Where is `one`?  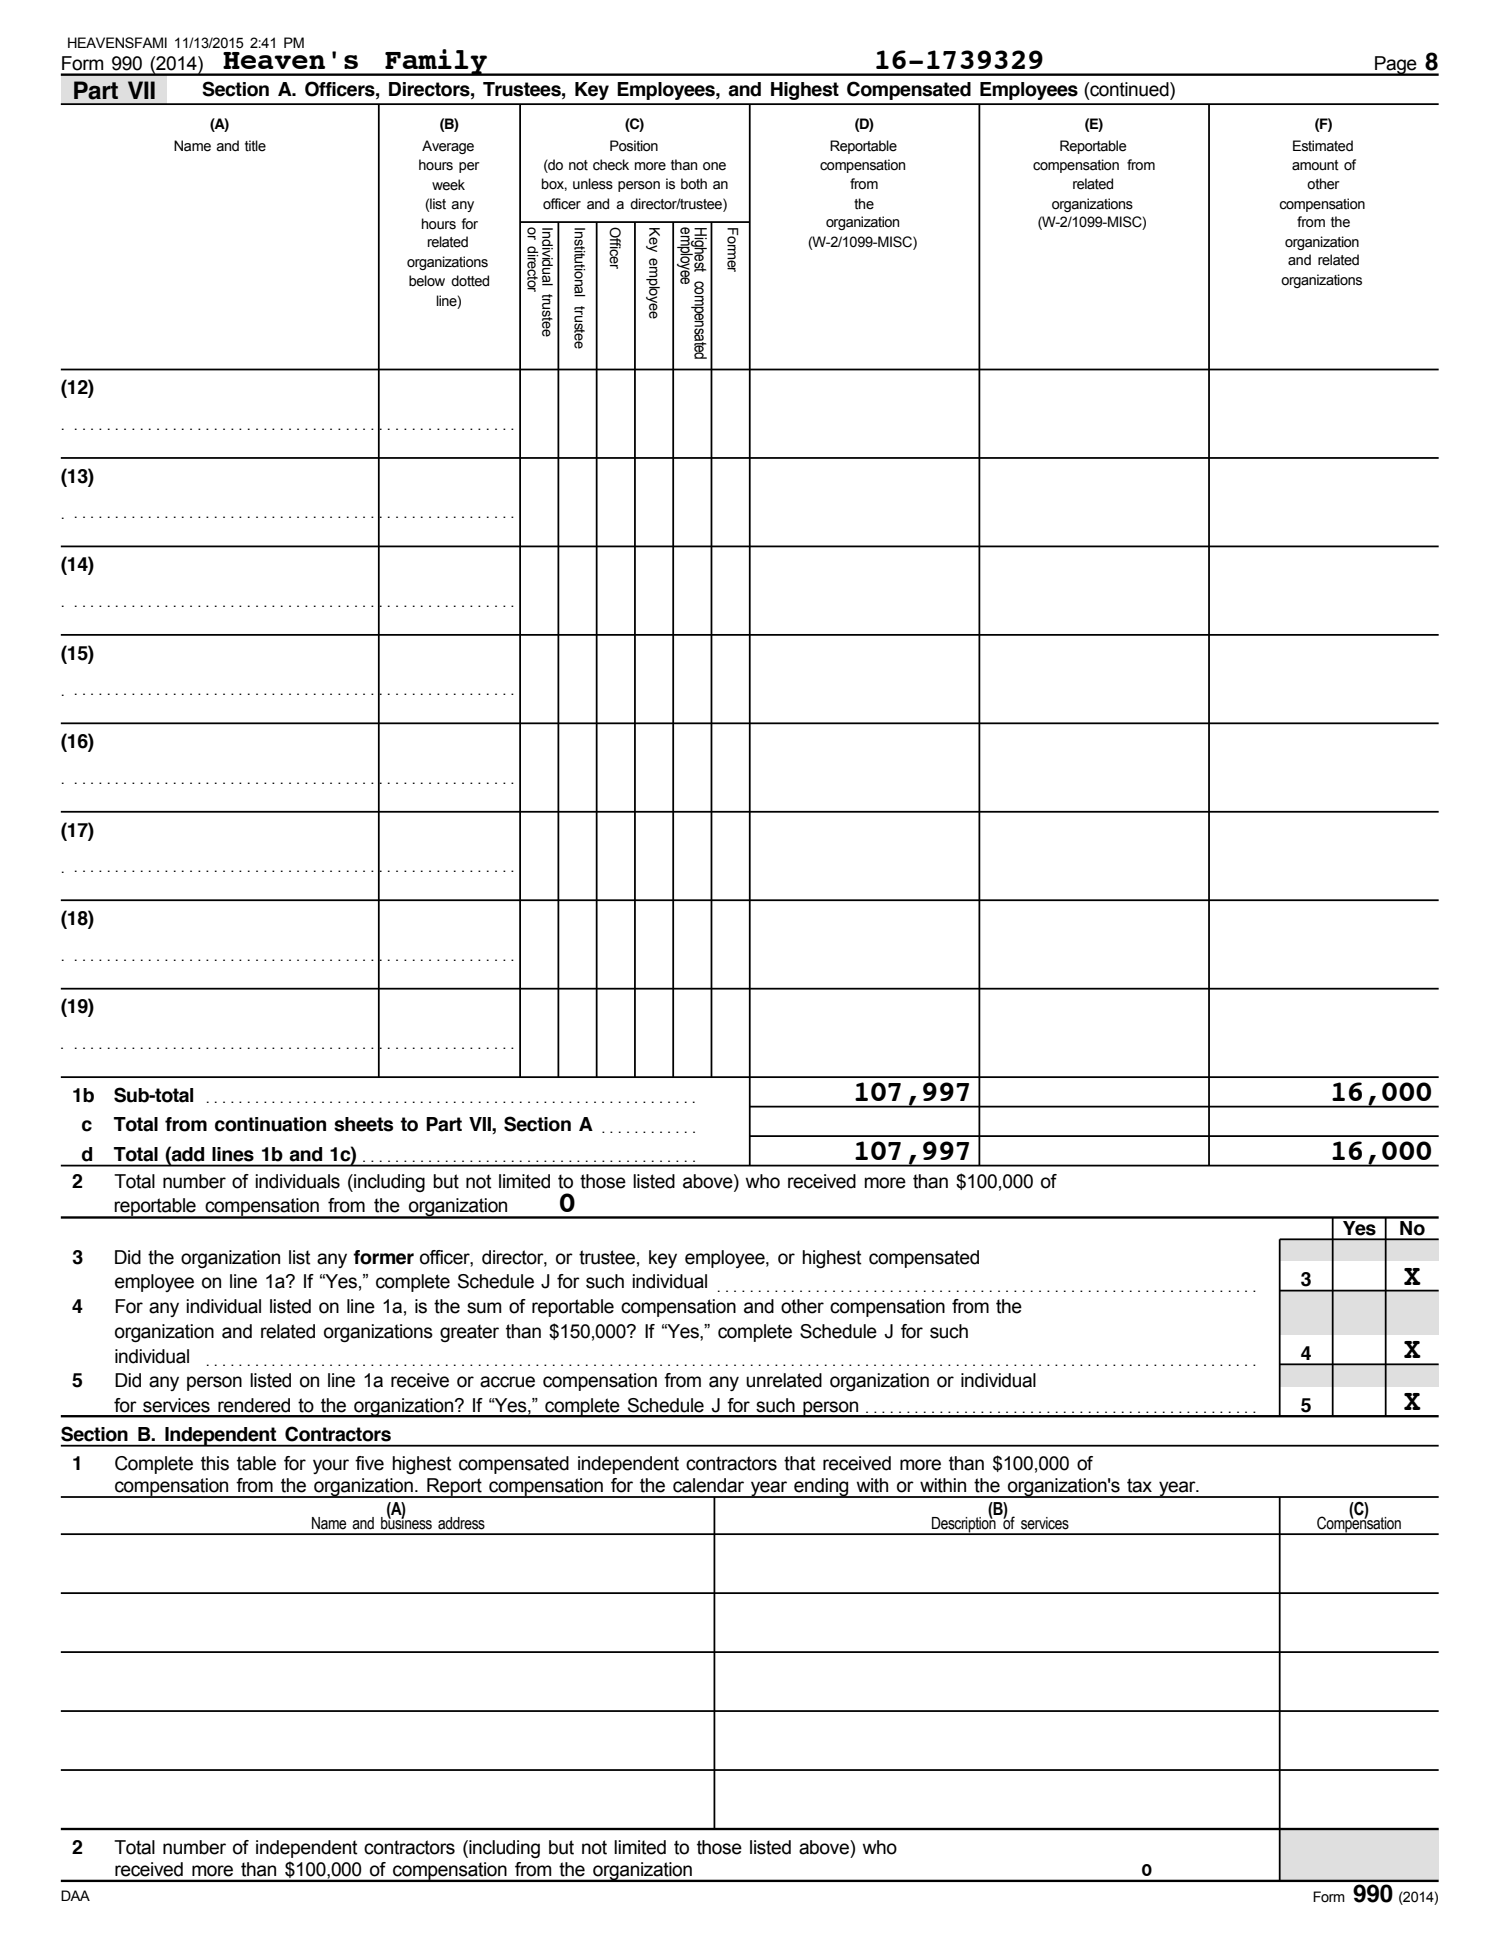
one is located at coordinates (714, 166).
